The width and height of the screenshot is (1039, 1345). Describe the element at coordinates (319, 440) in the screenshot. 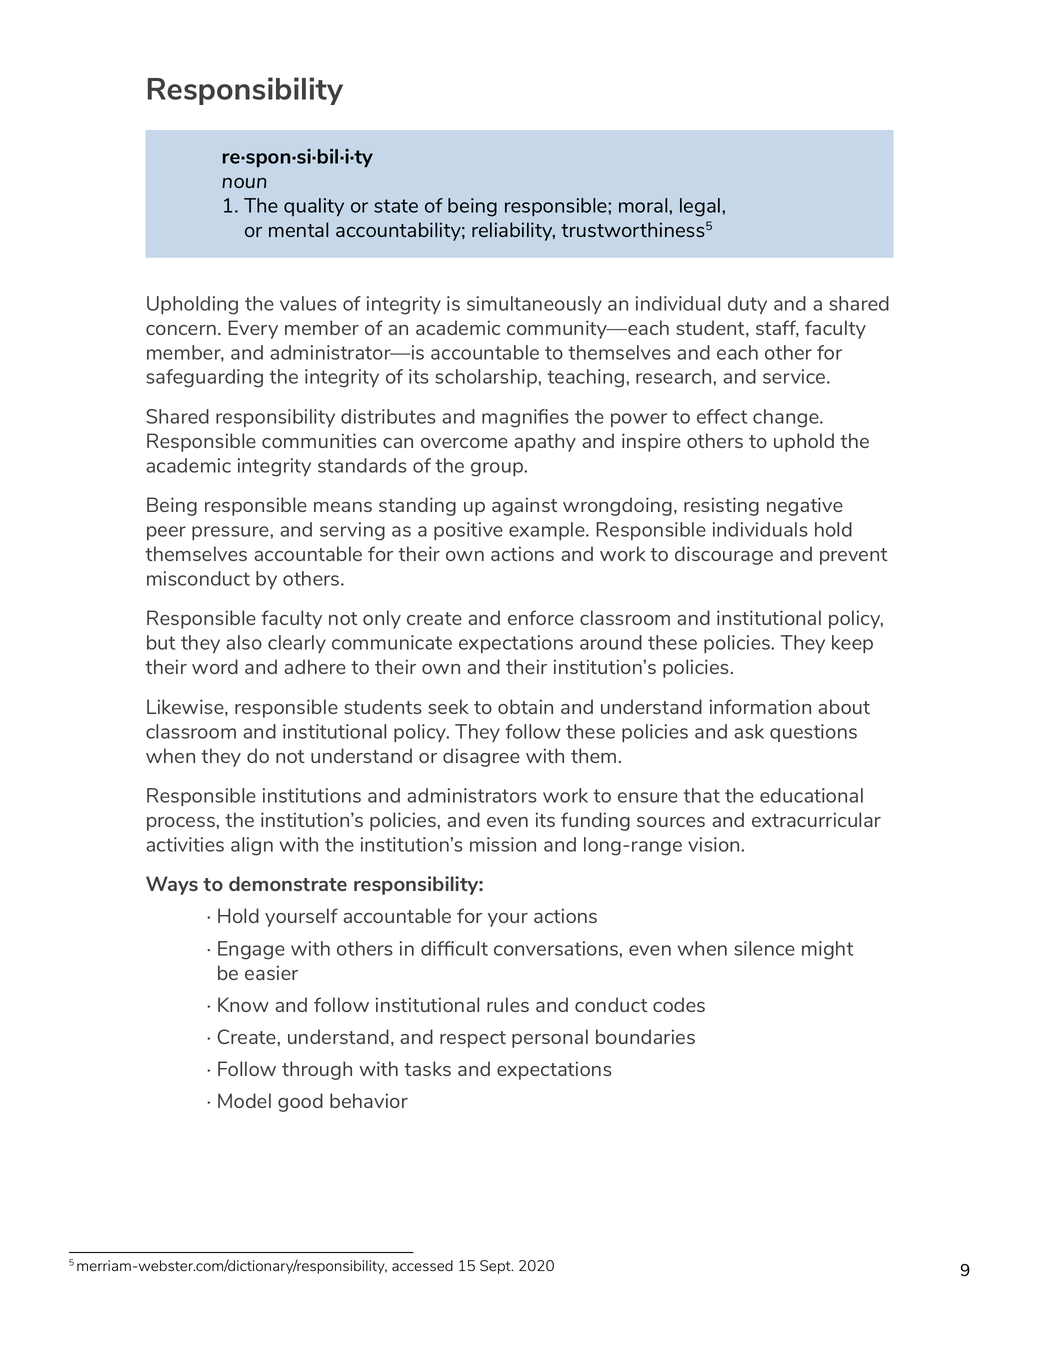

I see `communities` at that location.
